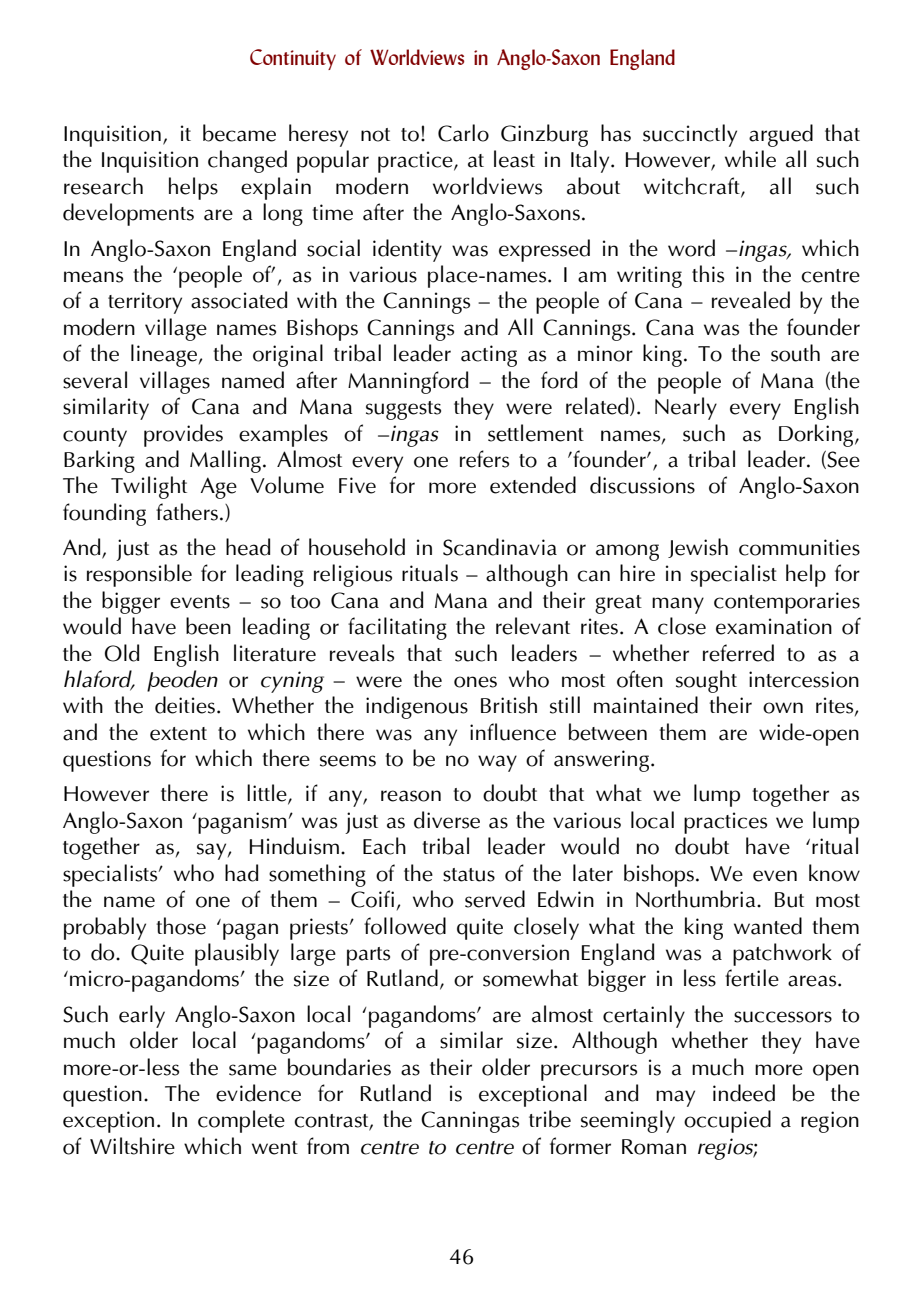  I want to click on became, so click(239, 133).
